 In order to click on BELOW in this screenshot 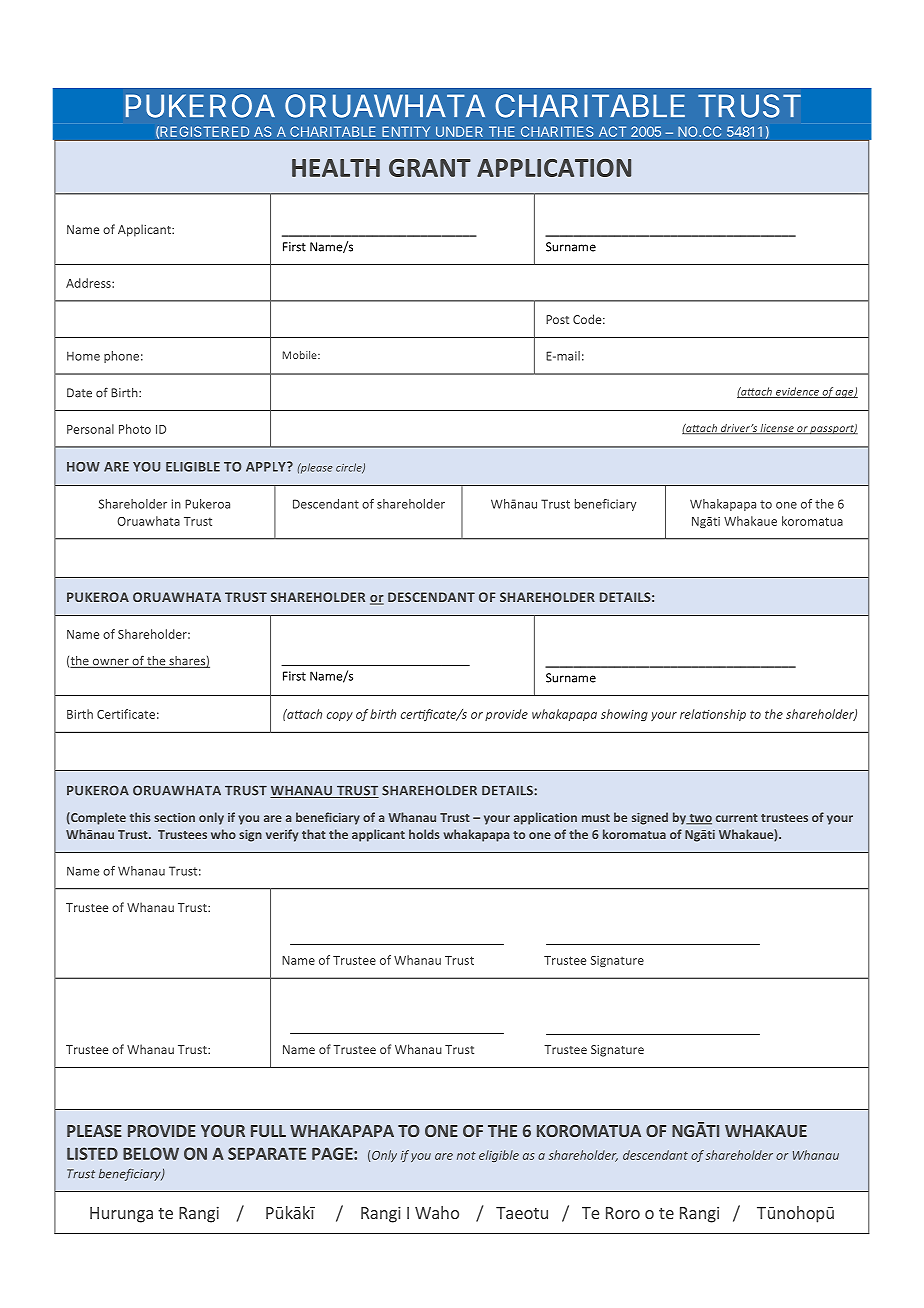, I will do `click(151, 1153)`.
